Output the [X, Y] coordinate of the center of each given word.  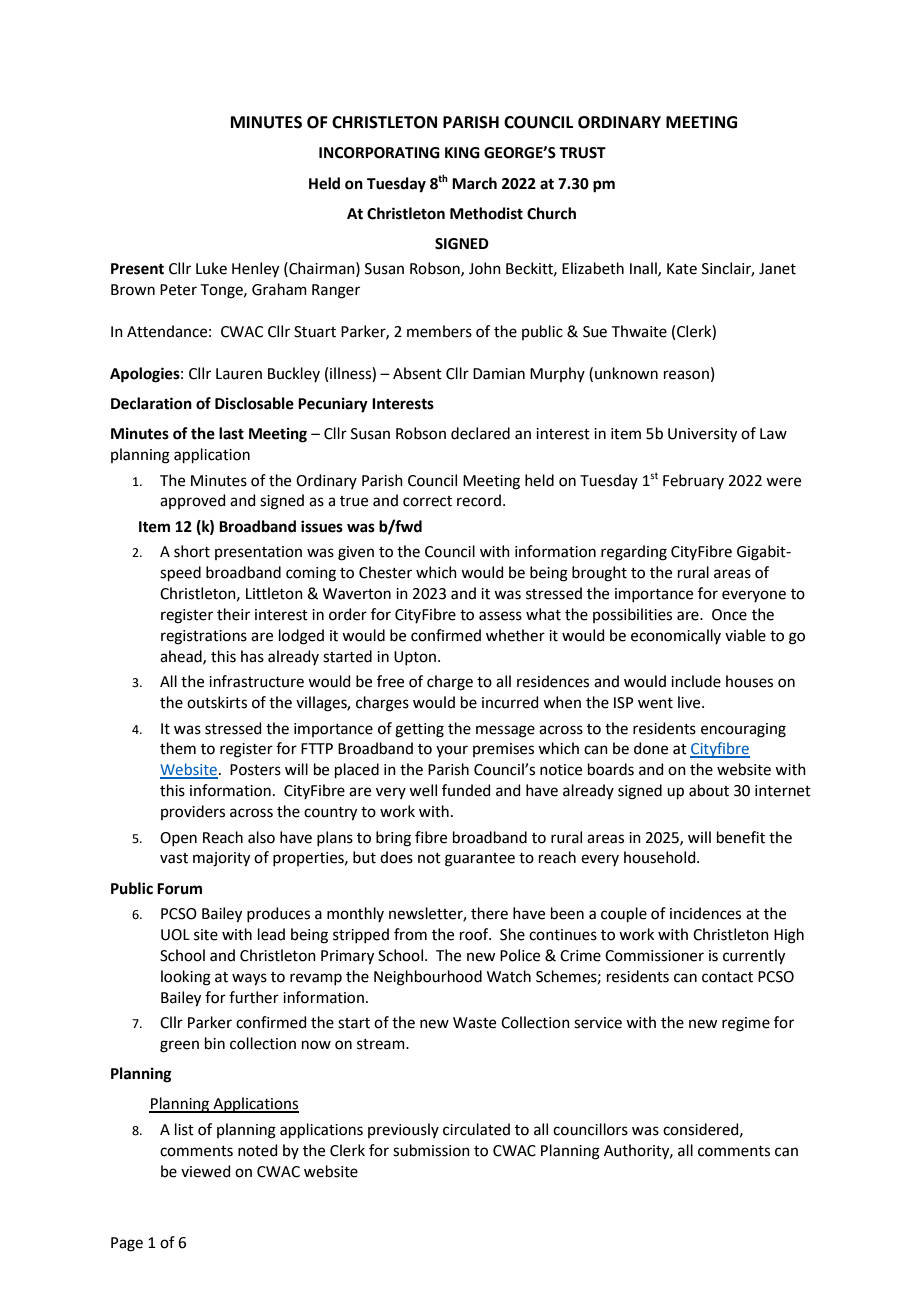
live [690, 702]
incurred [510, 702]
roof [475, 934]
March [474, 183]
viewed [206, 1171]
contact [727, 977]
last [231, 433]
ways [249, 979]
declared [480, 433]
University [702, 435]
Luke [211, 268]
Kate [682, 269]
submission [431, 1150]
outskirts [217, 702]
